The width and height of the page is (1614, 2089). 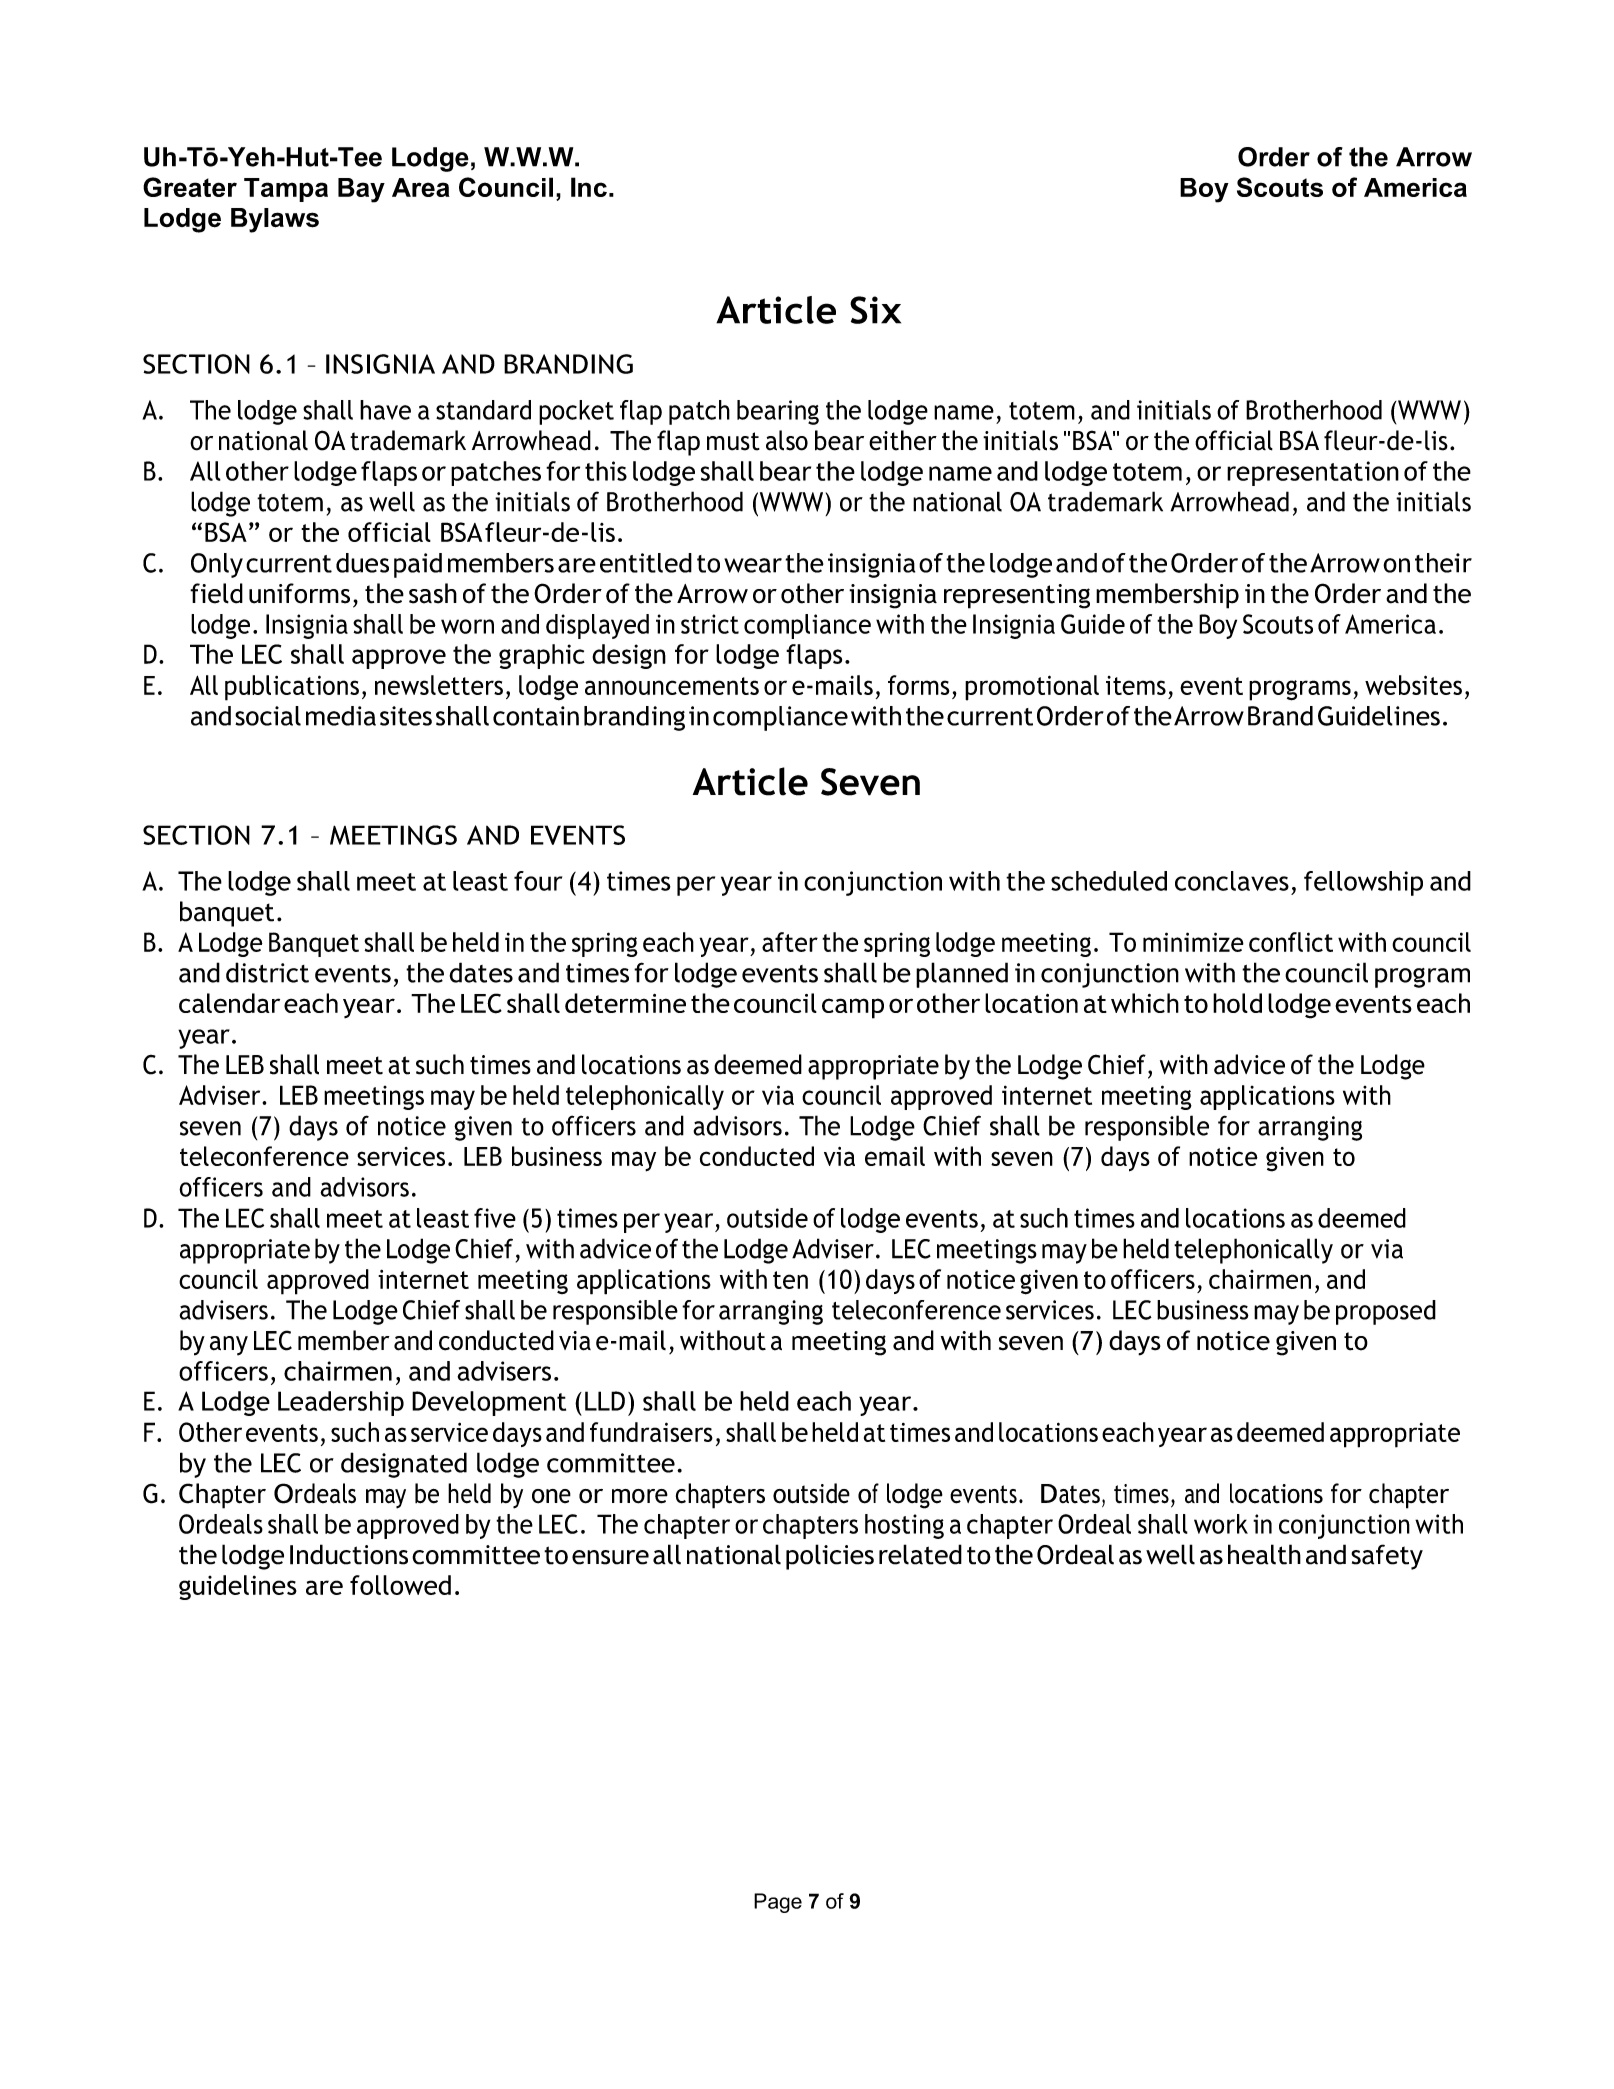 I want to click on announcements, so click(x=672, y=686).
